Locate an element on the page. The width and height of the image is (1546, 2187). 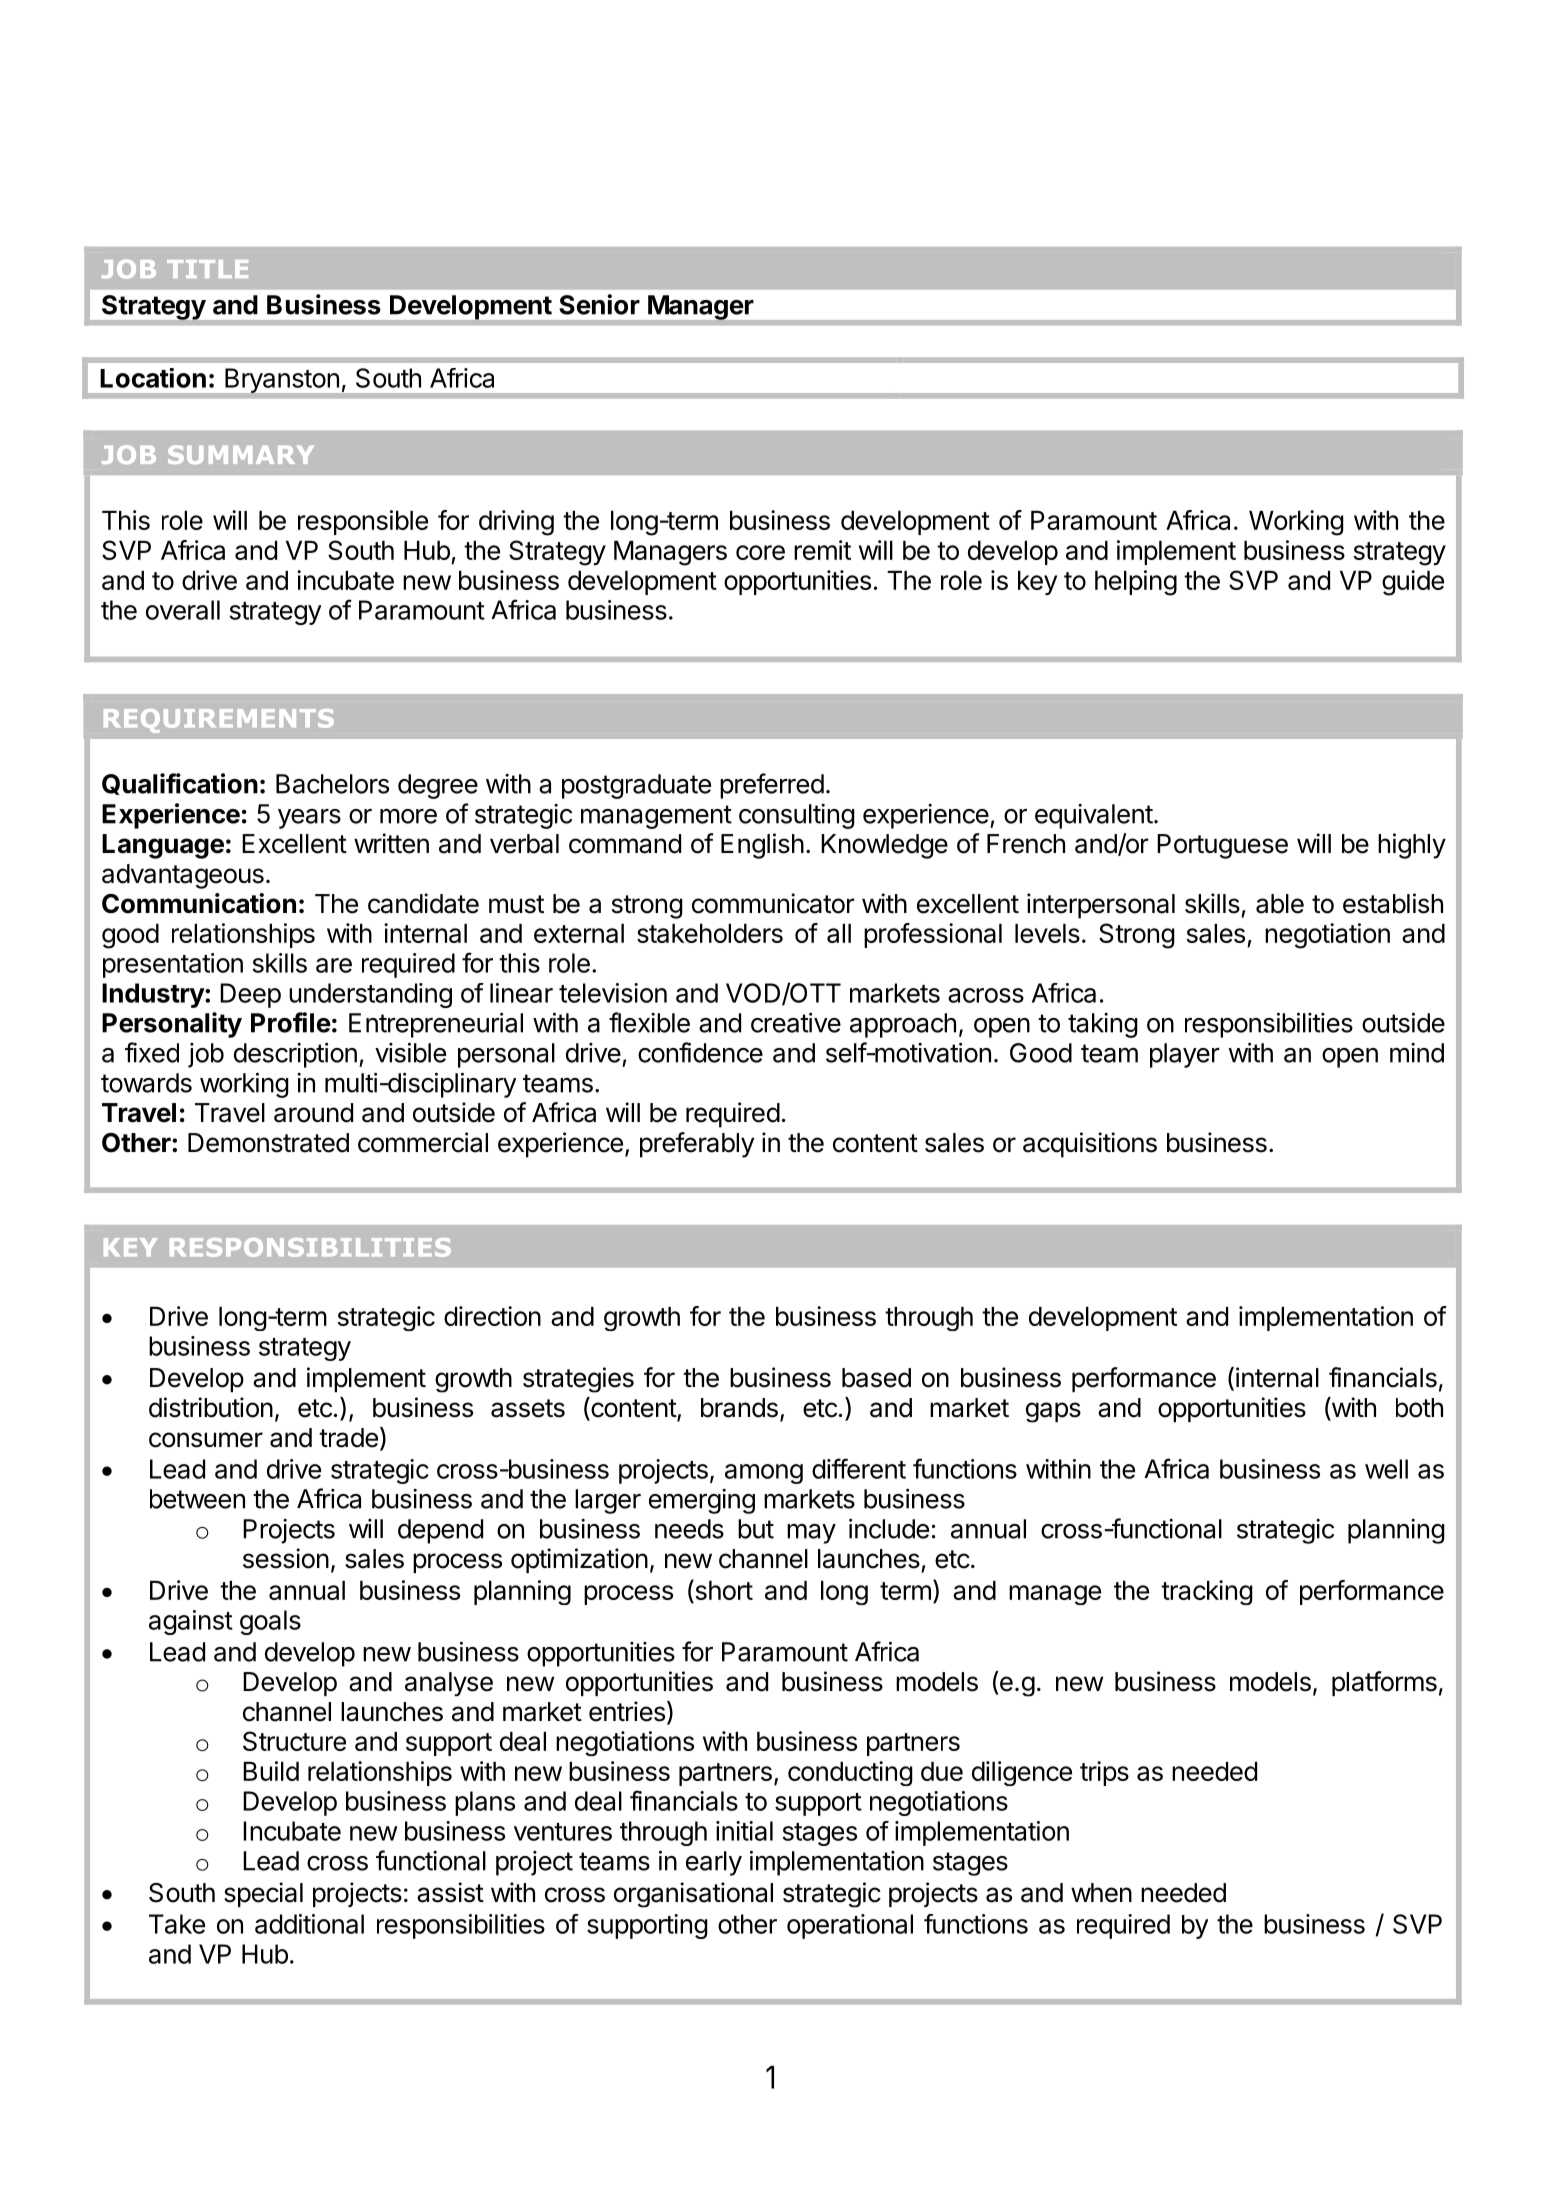
special is located at coordinates (263, 1894).
